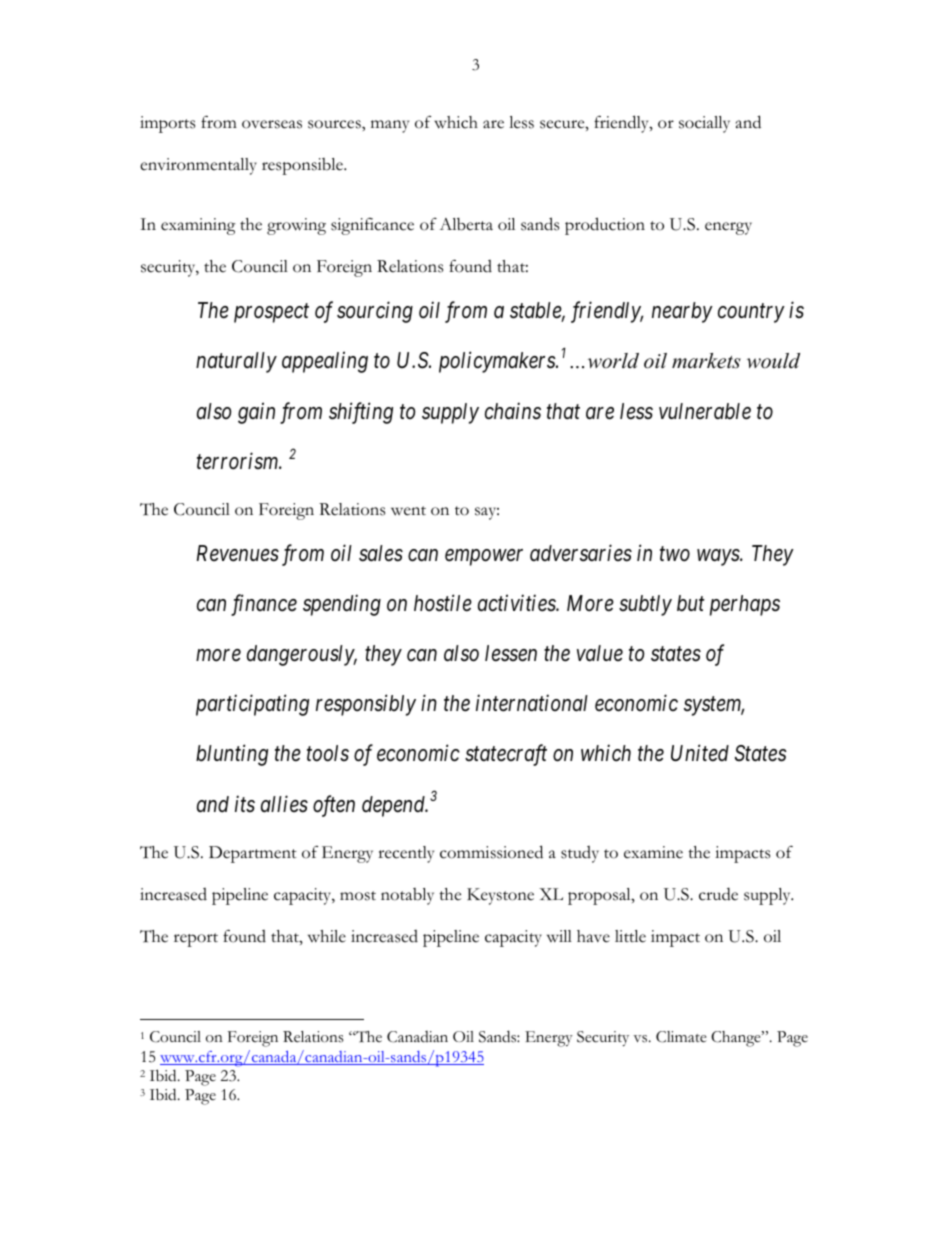 This image has width=952, height=1233. Describe the element at coordinates (704, 124) in the image. I see `socially` at that location.
